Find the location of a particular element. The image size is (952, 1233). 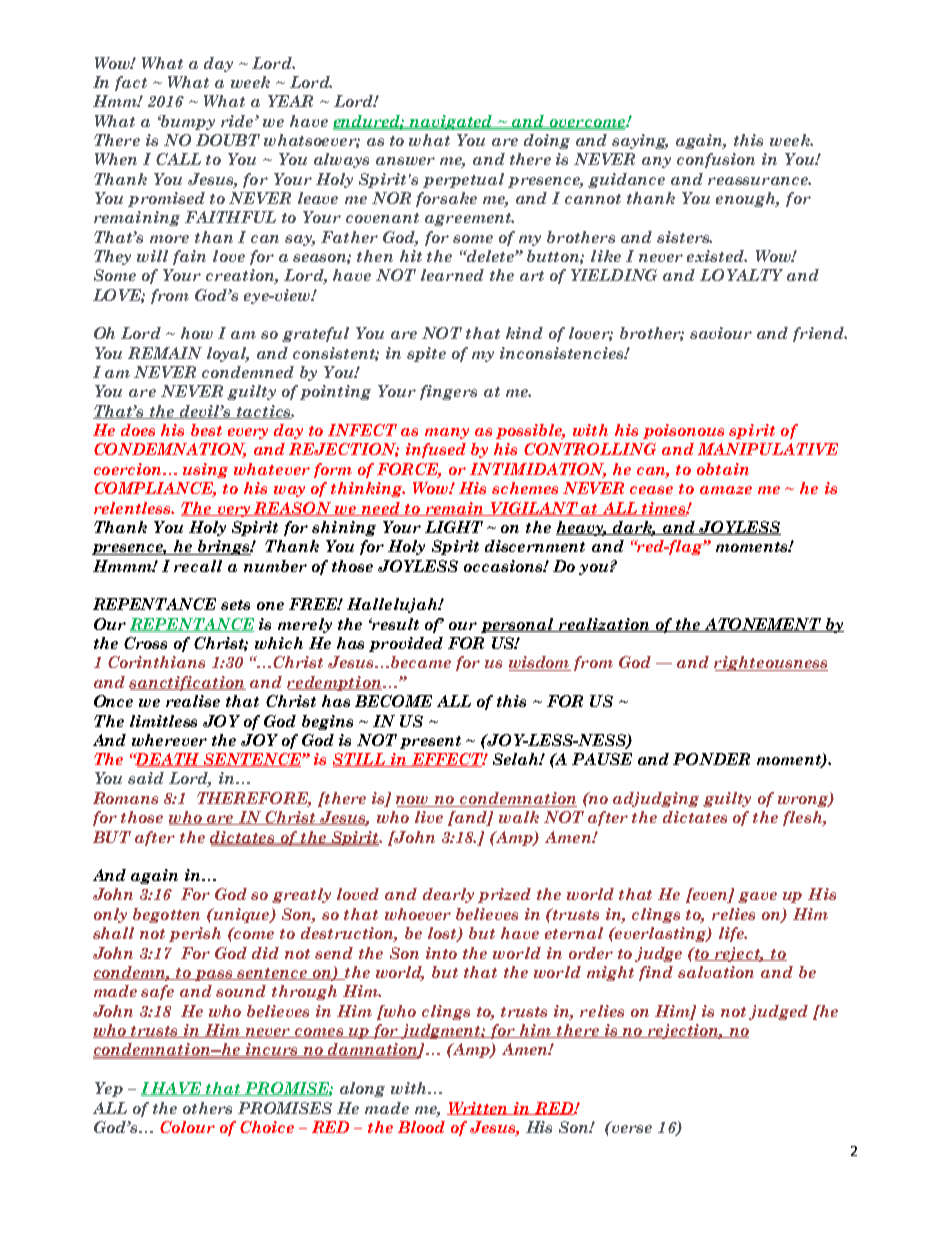

sets is located at coordinates (235, 605).
